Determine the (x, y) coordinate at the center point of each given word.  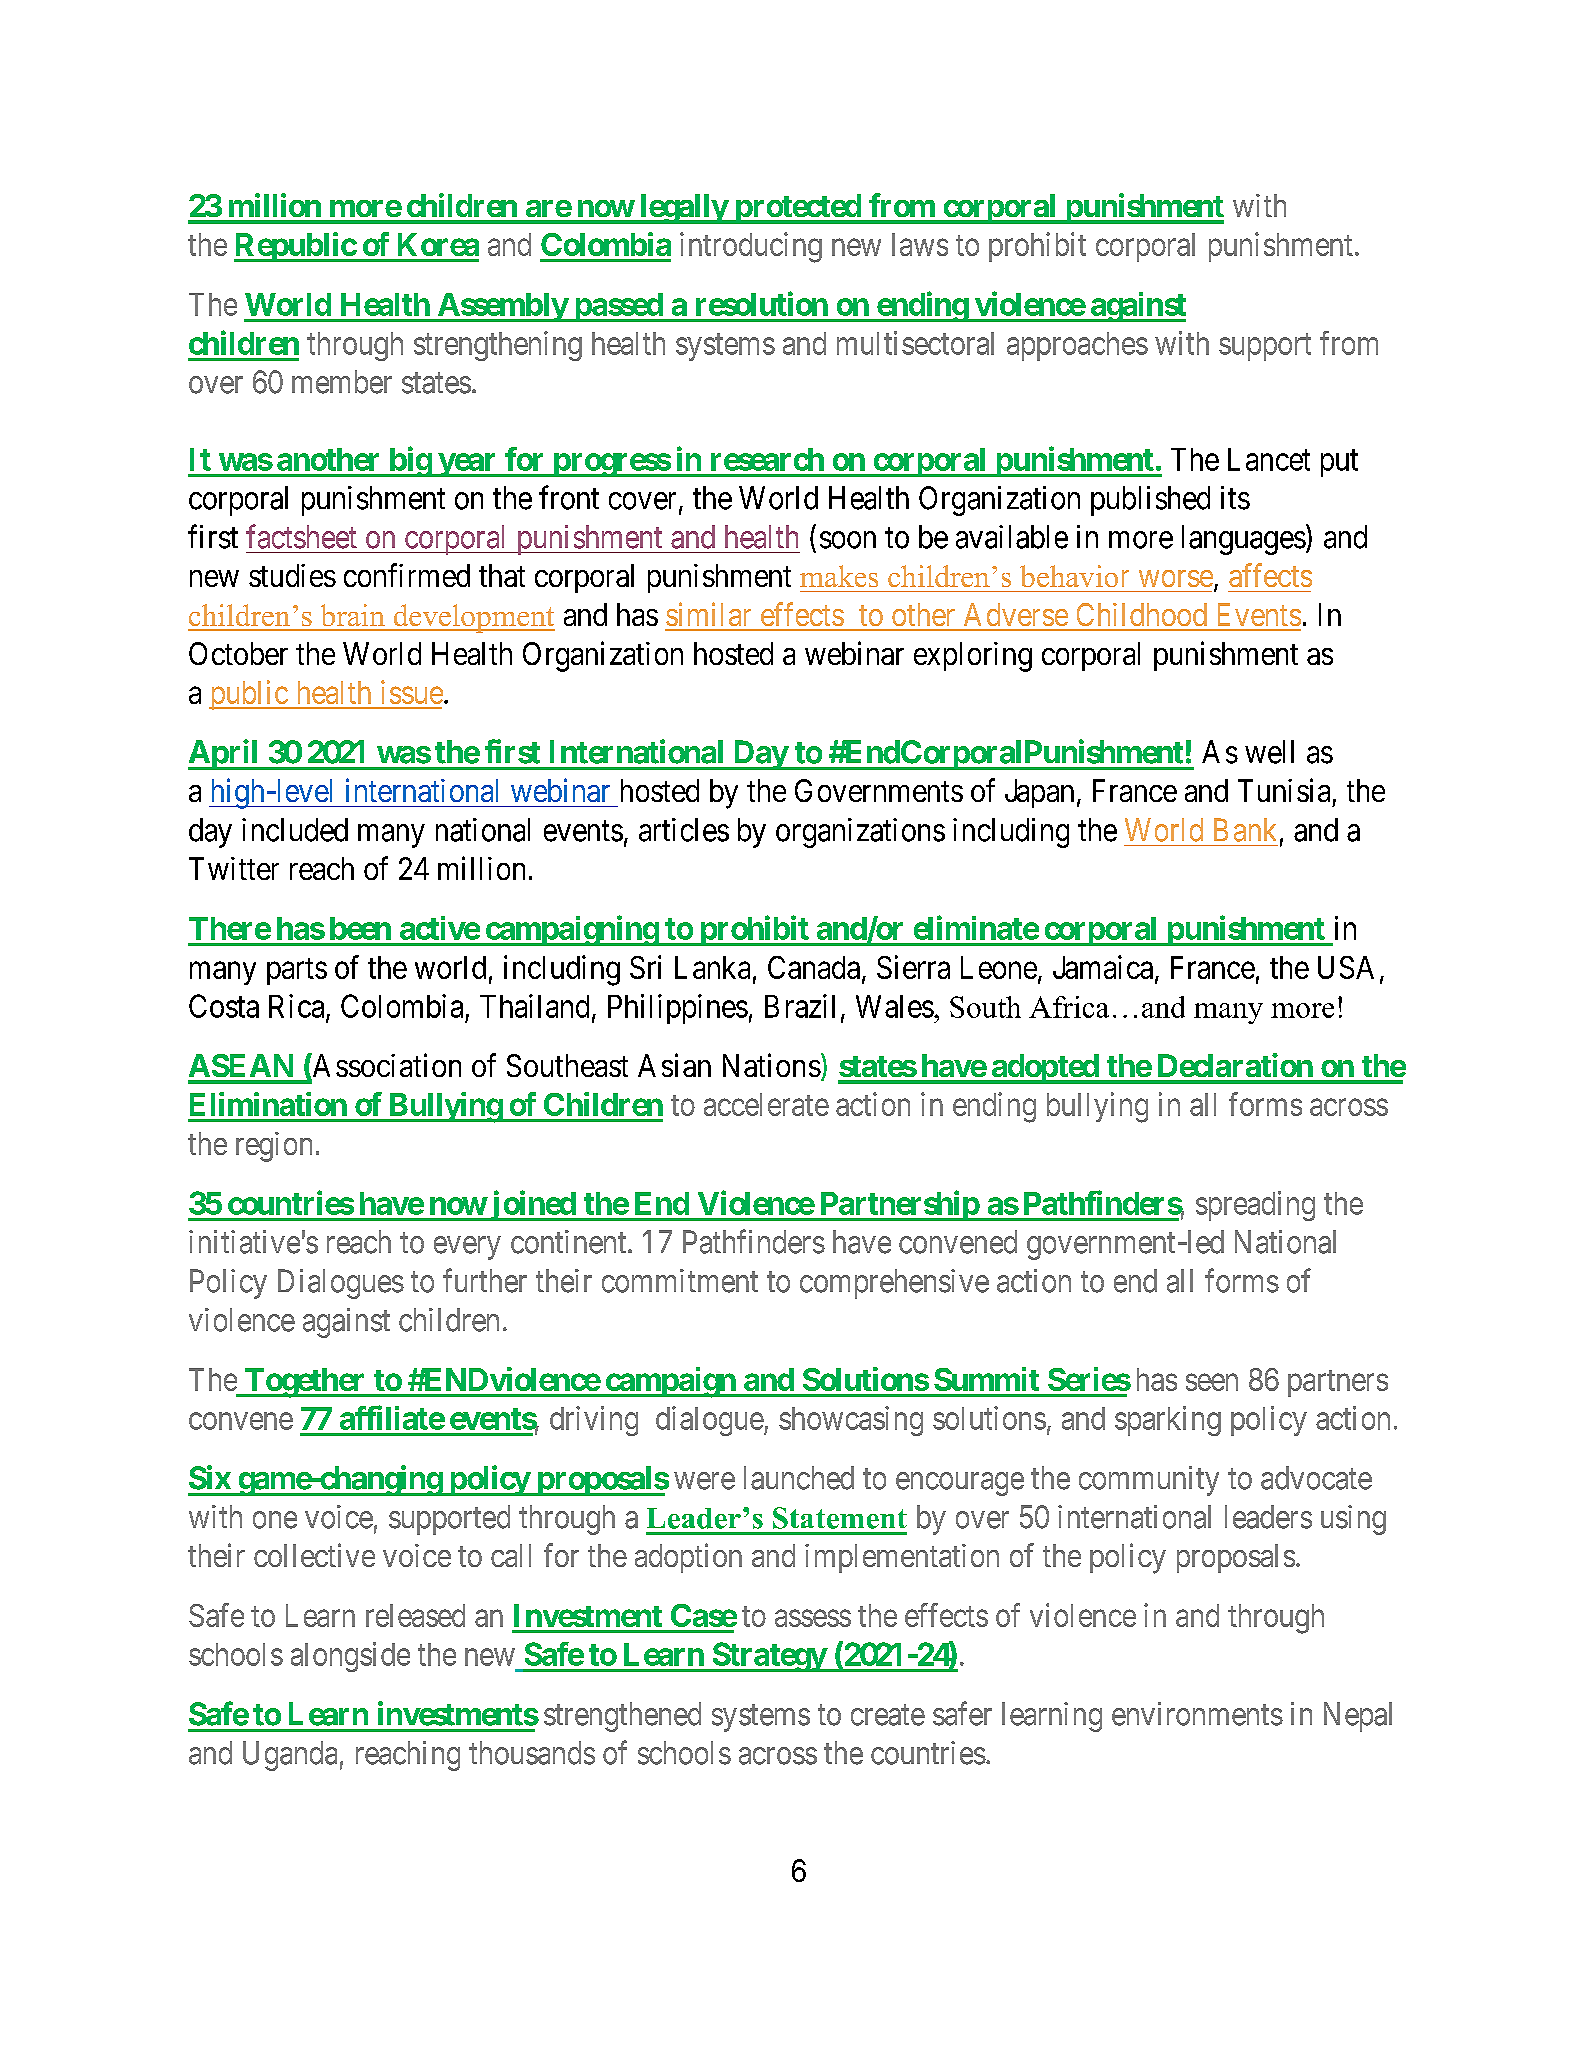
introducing (751, 247)
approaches (1077, 346)
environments (1197, 1714)
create (888, 1715)
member (342, 382)
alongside (350, 1657)
